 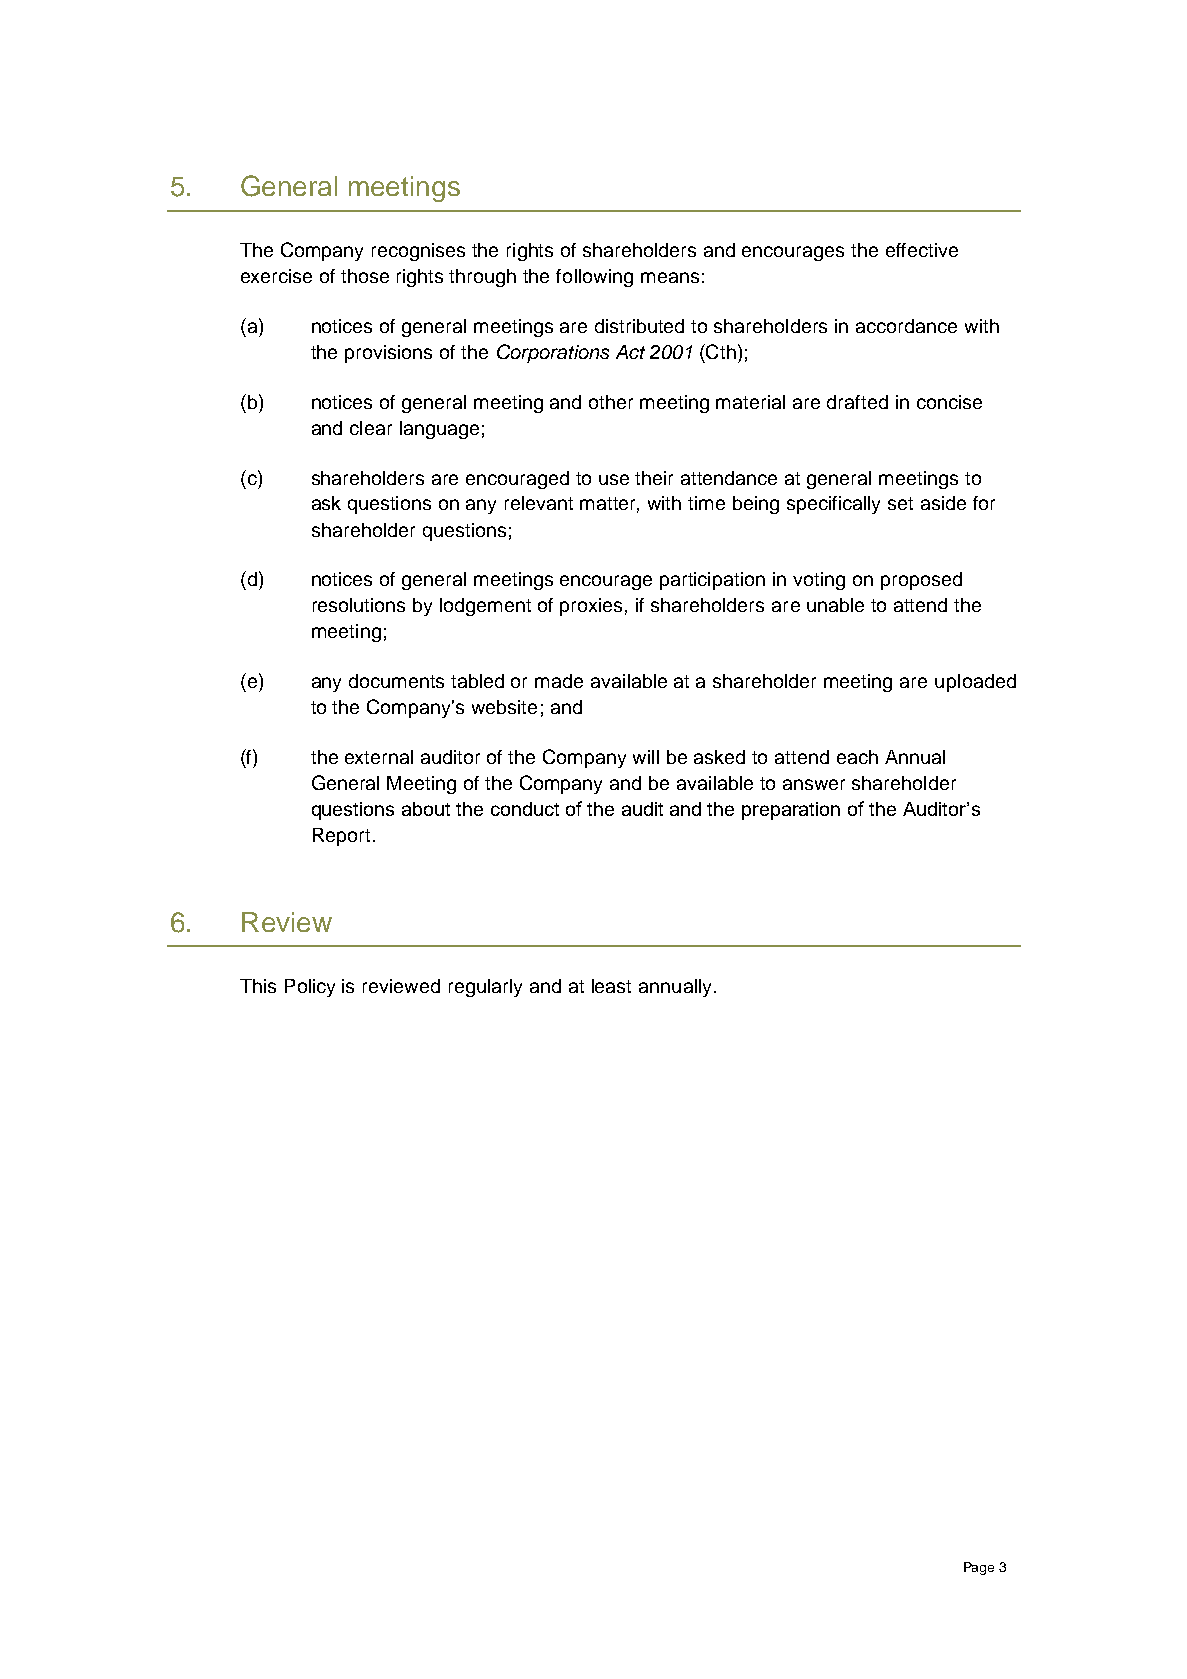 What do you see at coordinates (921, 581) in the image?
I see `proposed` at bounding box center [921, 581].
